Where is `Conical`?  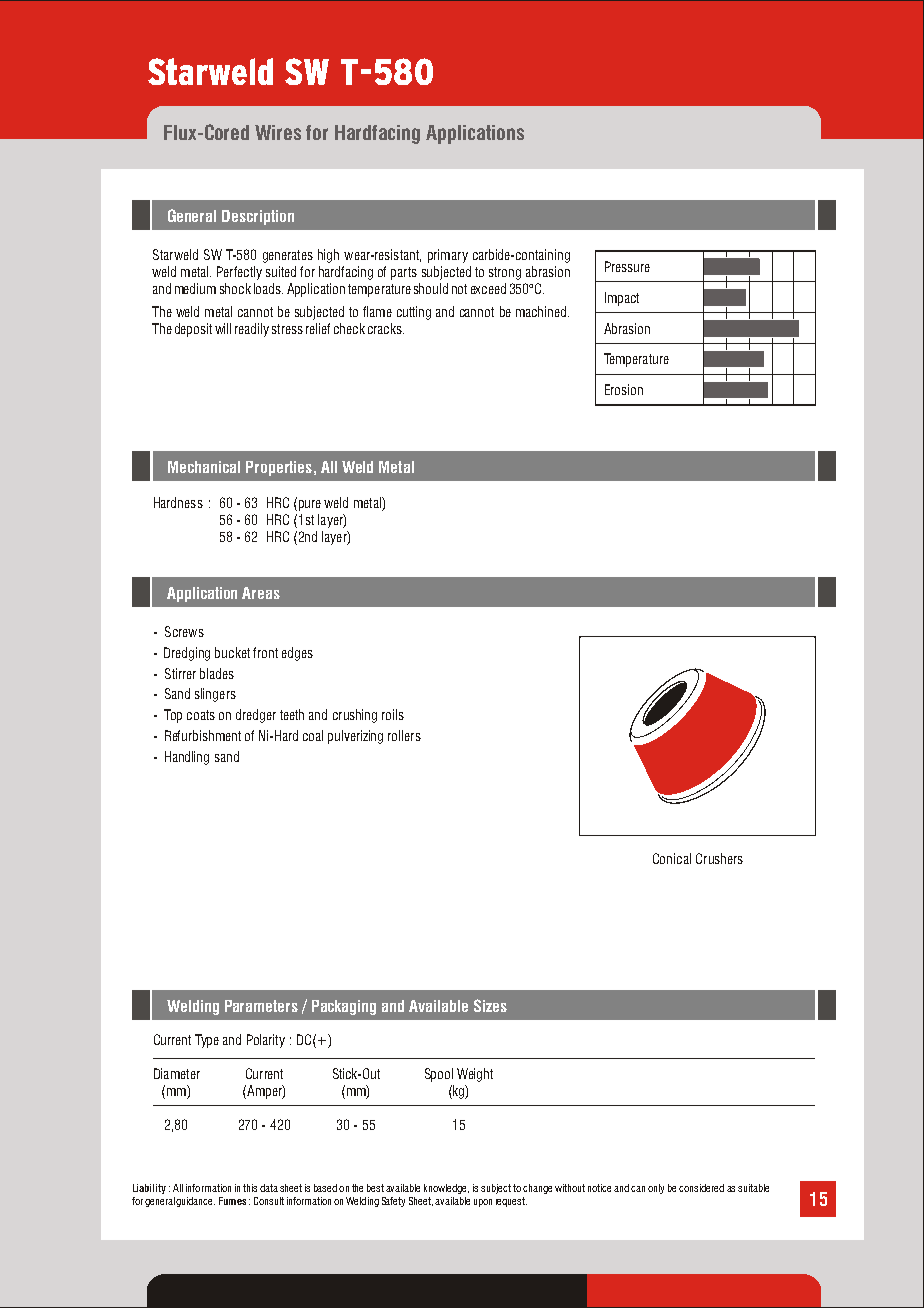 Conical is located at coordinates (672, 858).
